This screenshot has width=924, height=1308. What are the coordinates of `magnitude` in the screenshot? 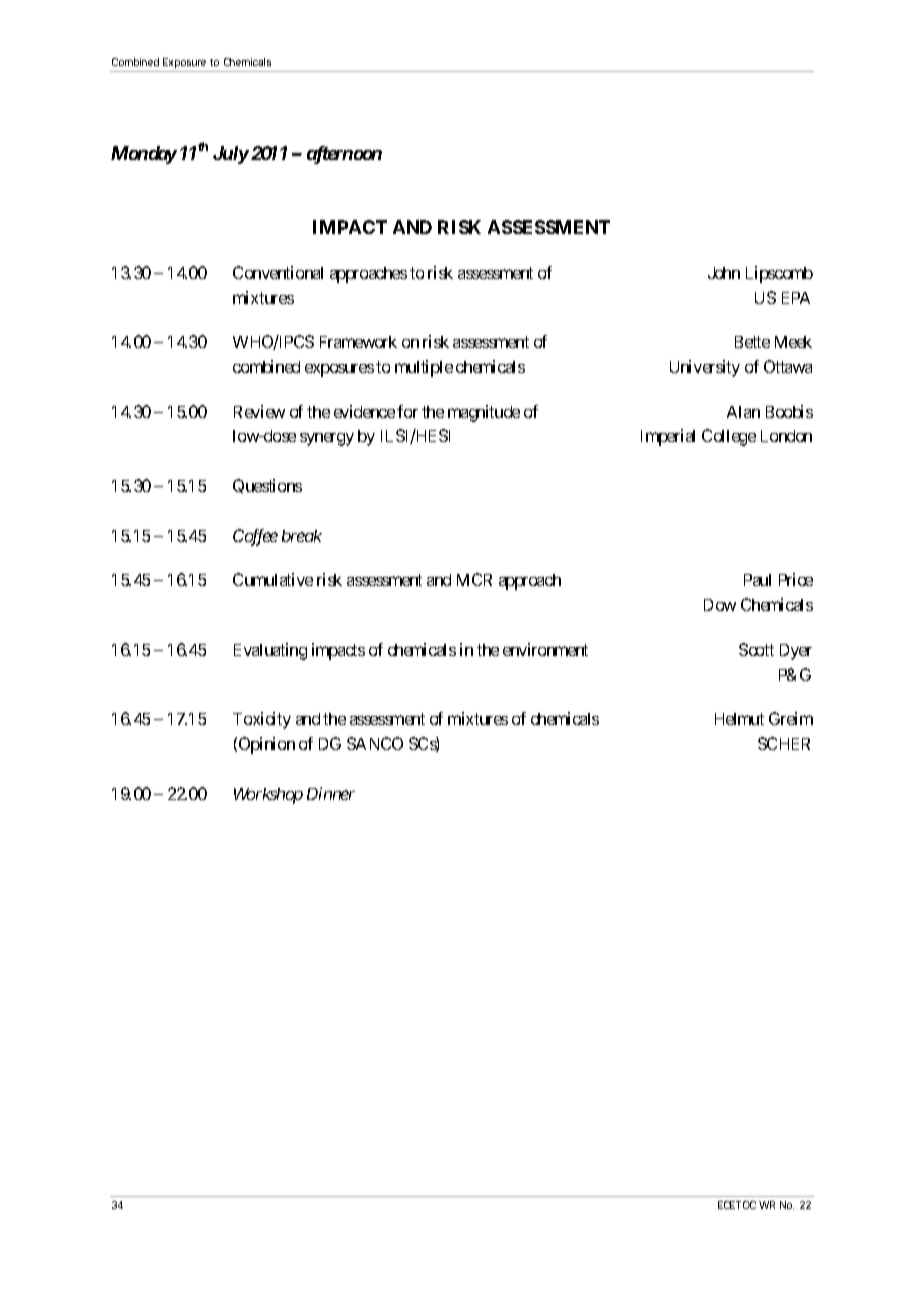 It's located at (484, 413).
